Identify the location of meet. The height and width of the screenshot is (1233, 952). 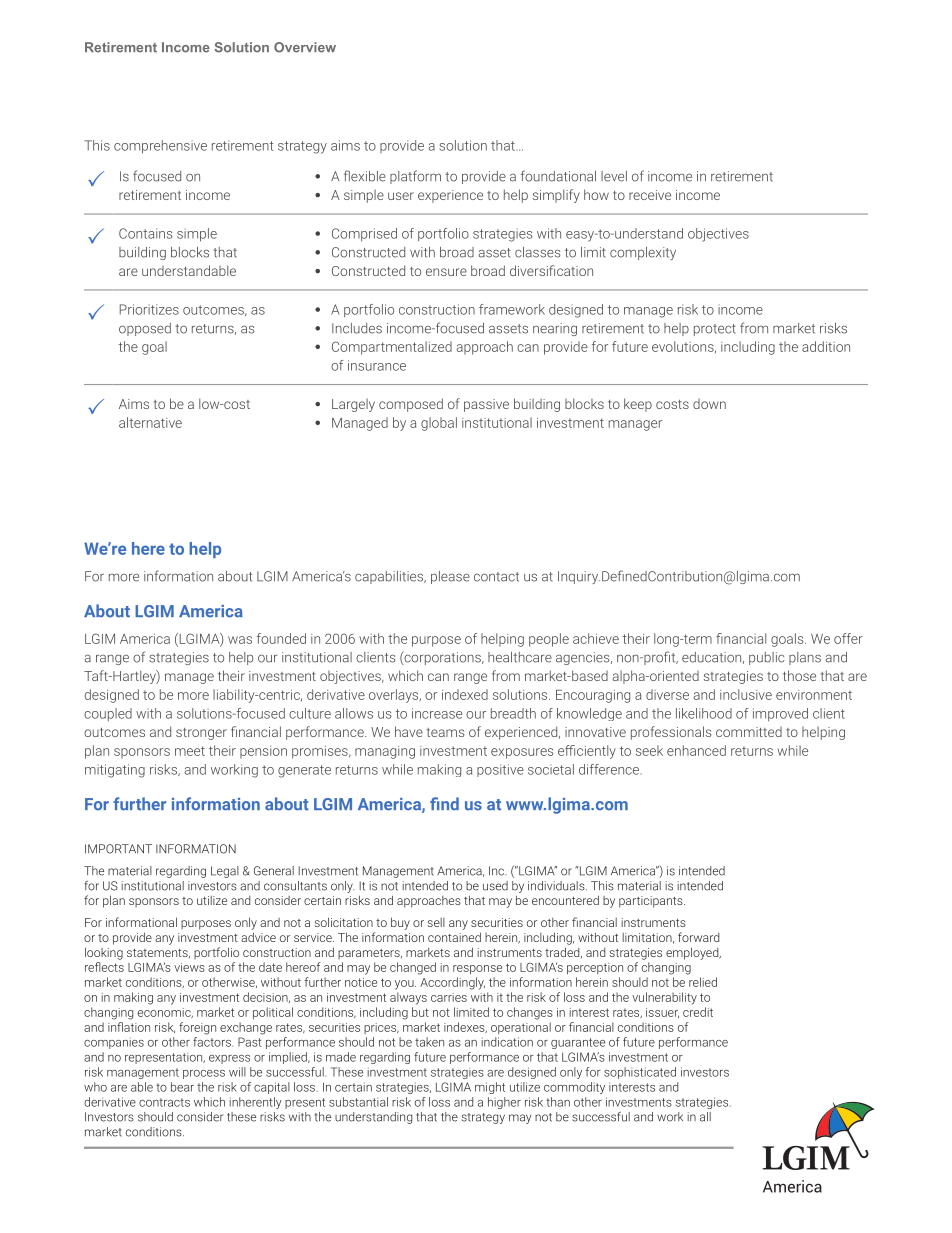
(190, 751).
